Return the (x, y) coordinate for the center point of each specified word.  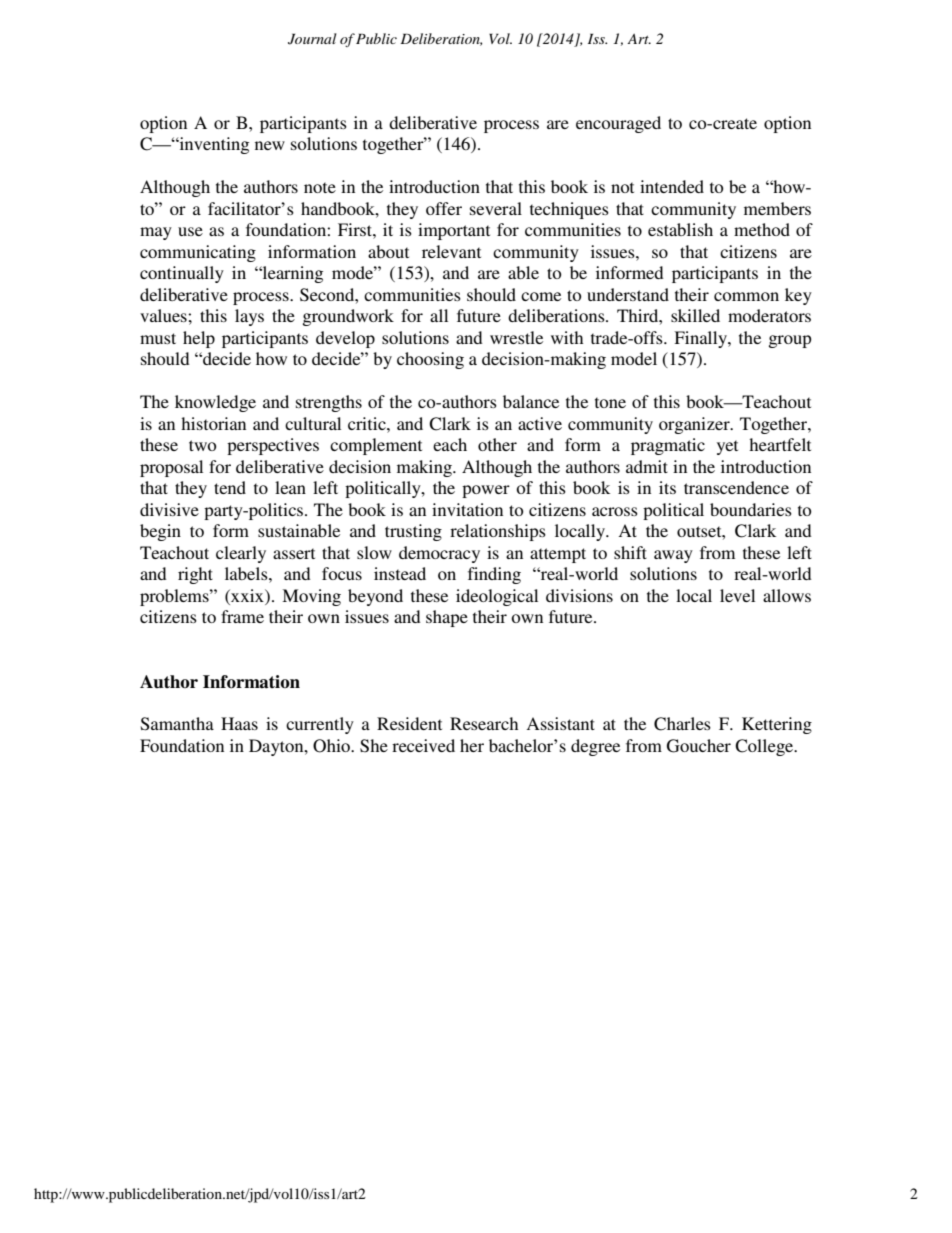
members (777, 208)
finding (494, 575)
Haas (239, 723)
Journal (312, 39)
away (673, 556)
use (190, 231)
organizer (695, 425)
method (762, 229)
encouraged (618, 124)
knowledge (215, 403)
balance (531, 401)
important (454, 231)
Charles (682, 724)
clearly (241, 554)
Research (484, 723)
